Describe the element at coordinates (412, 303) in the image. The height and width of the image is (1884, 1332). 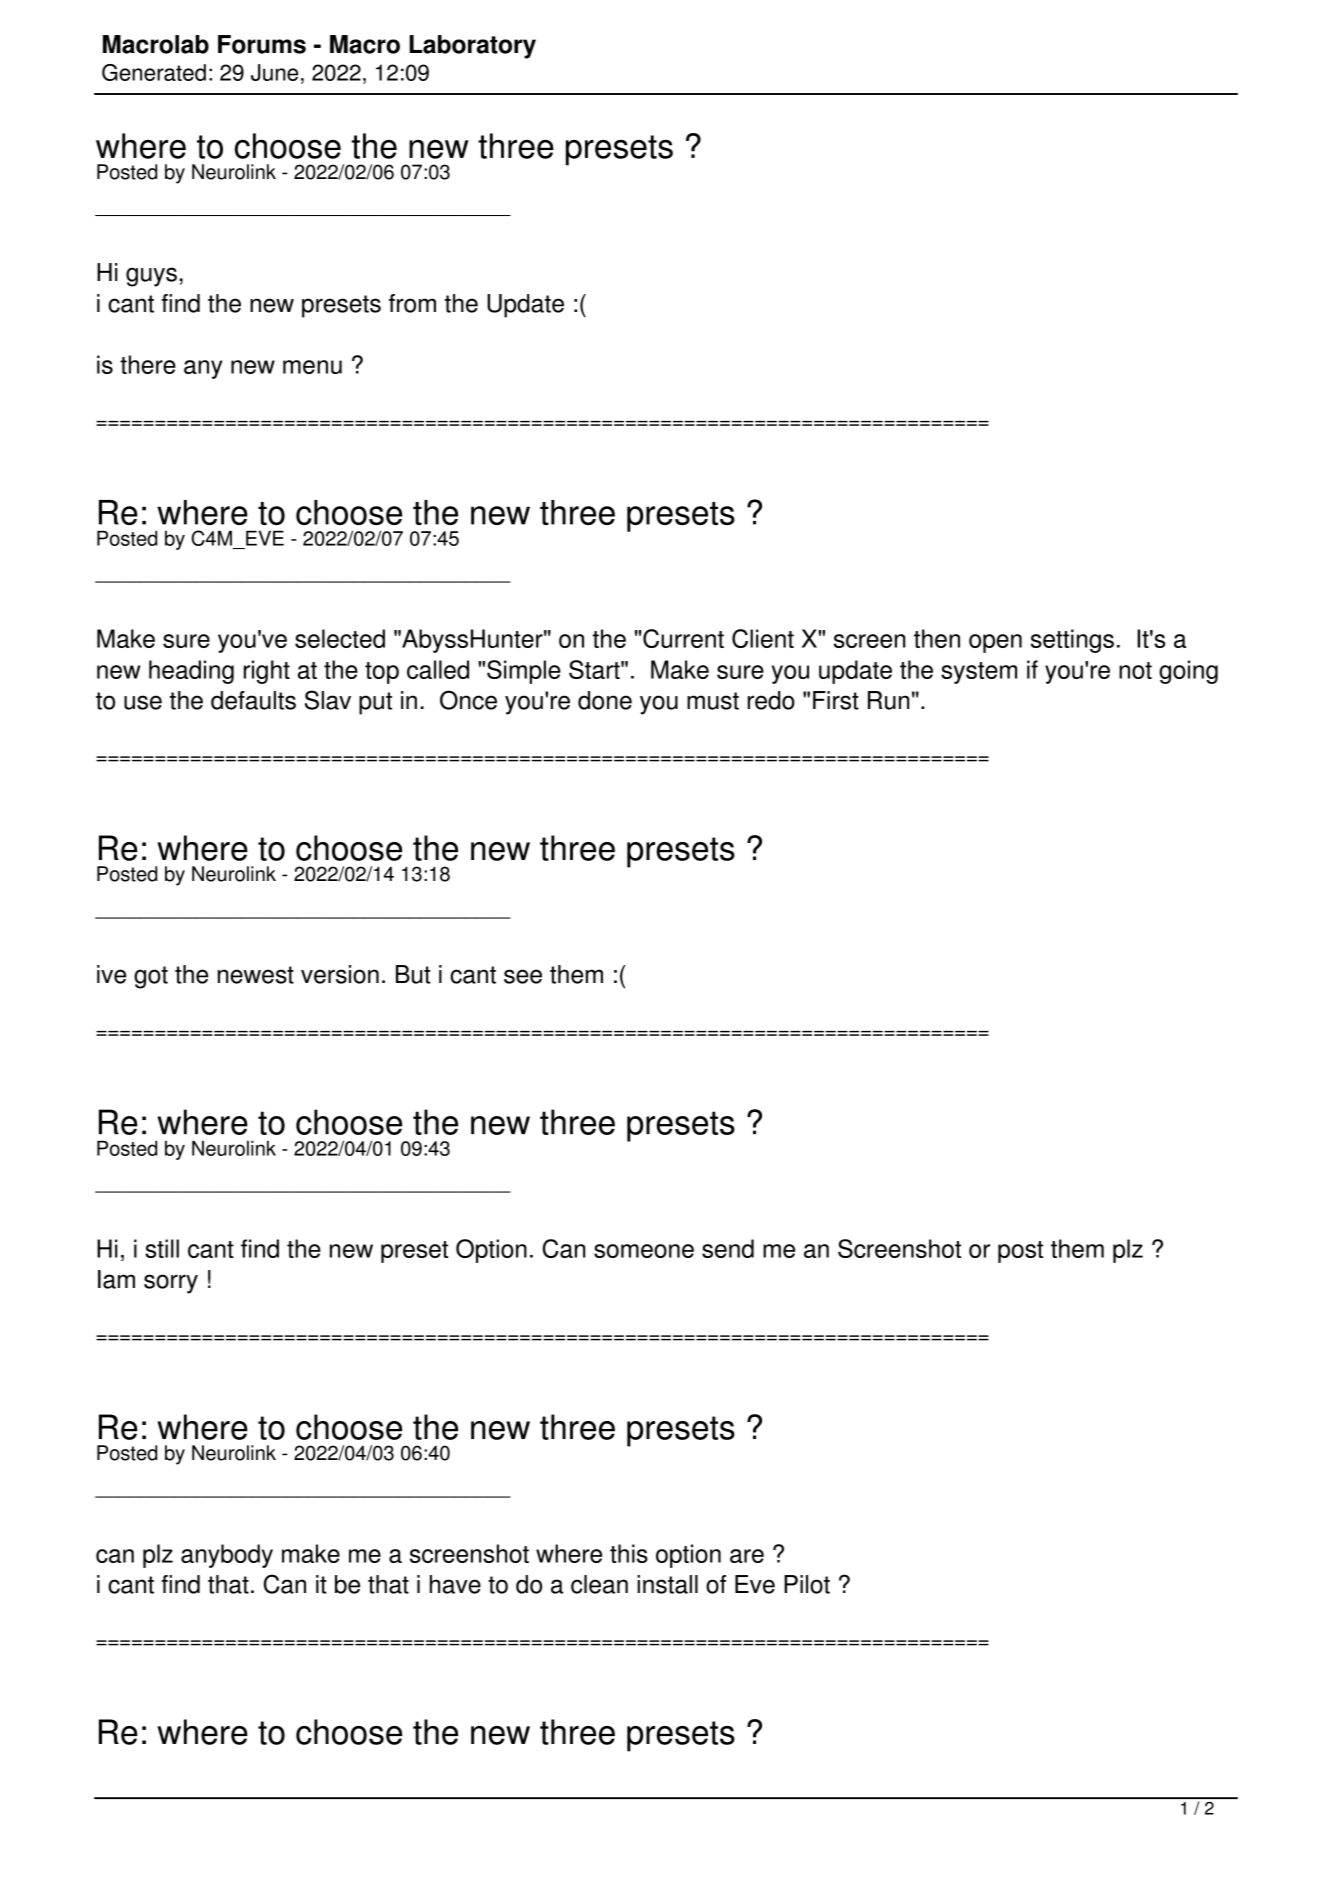
I see `from` at that location.
